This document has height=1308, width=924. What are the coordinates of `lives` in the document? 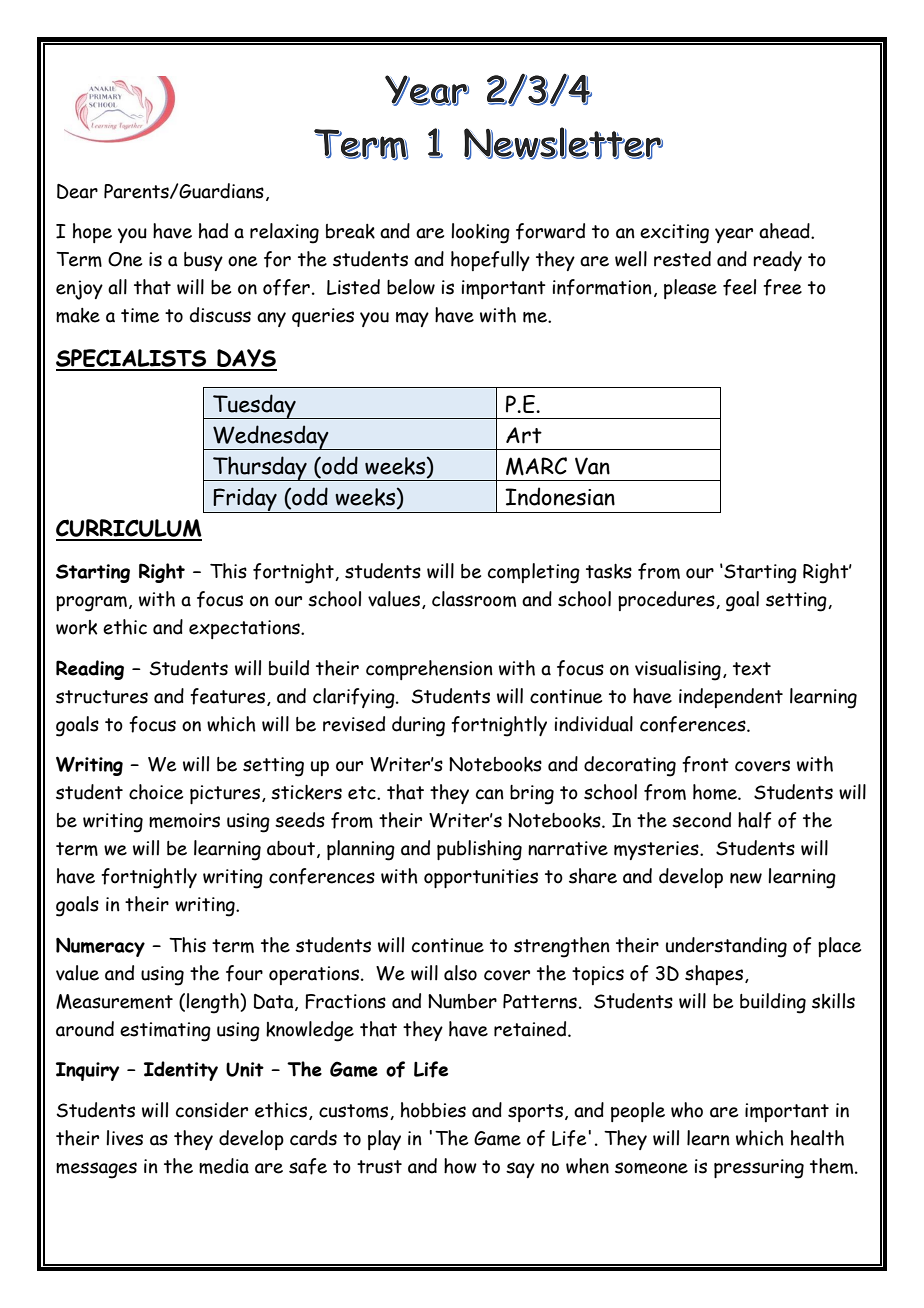 It's located at (124, 1138).
